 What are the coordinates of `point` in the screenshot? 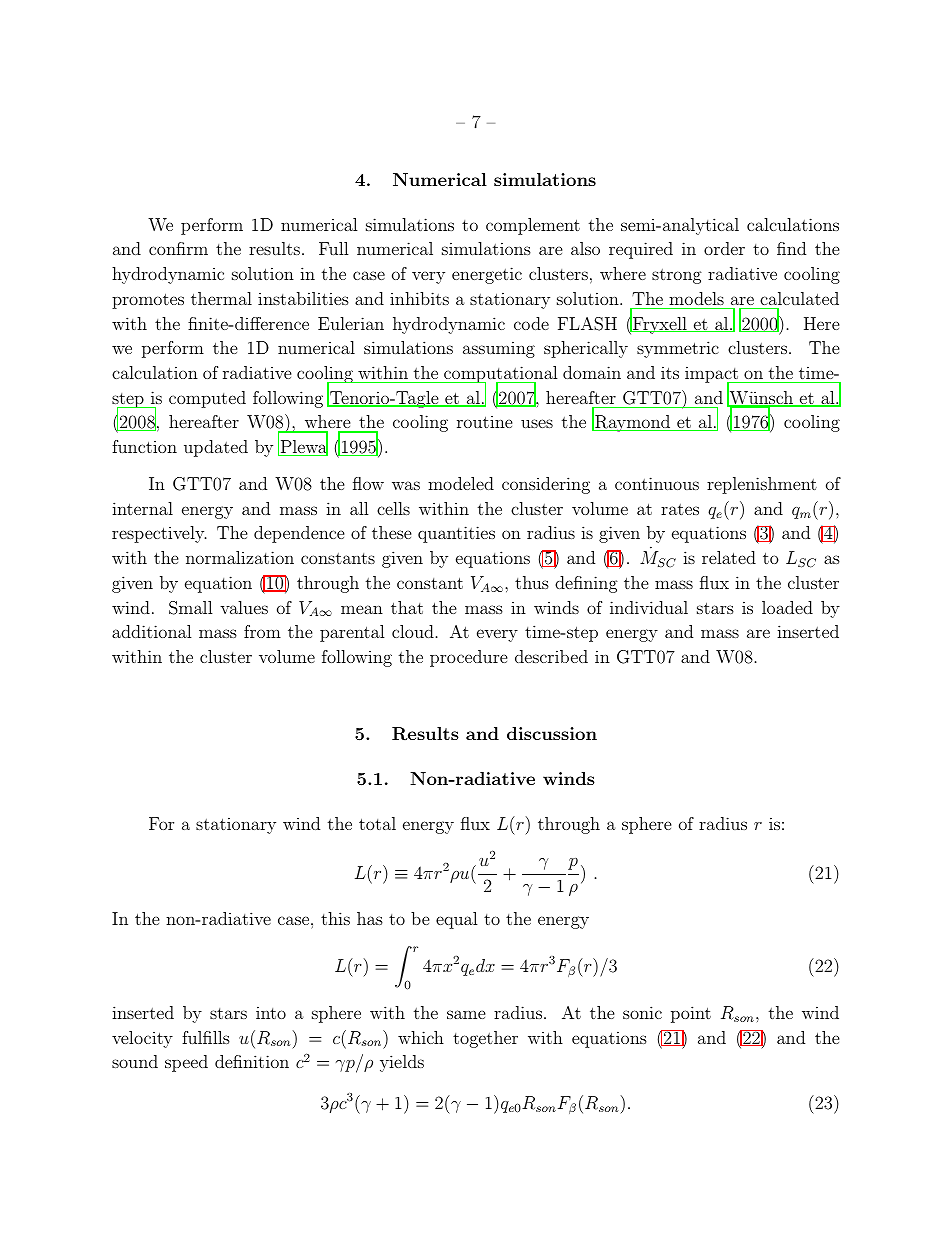 It's located at (691, 1014).
